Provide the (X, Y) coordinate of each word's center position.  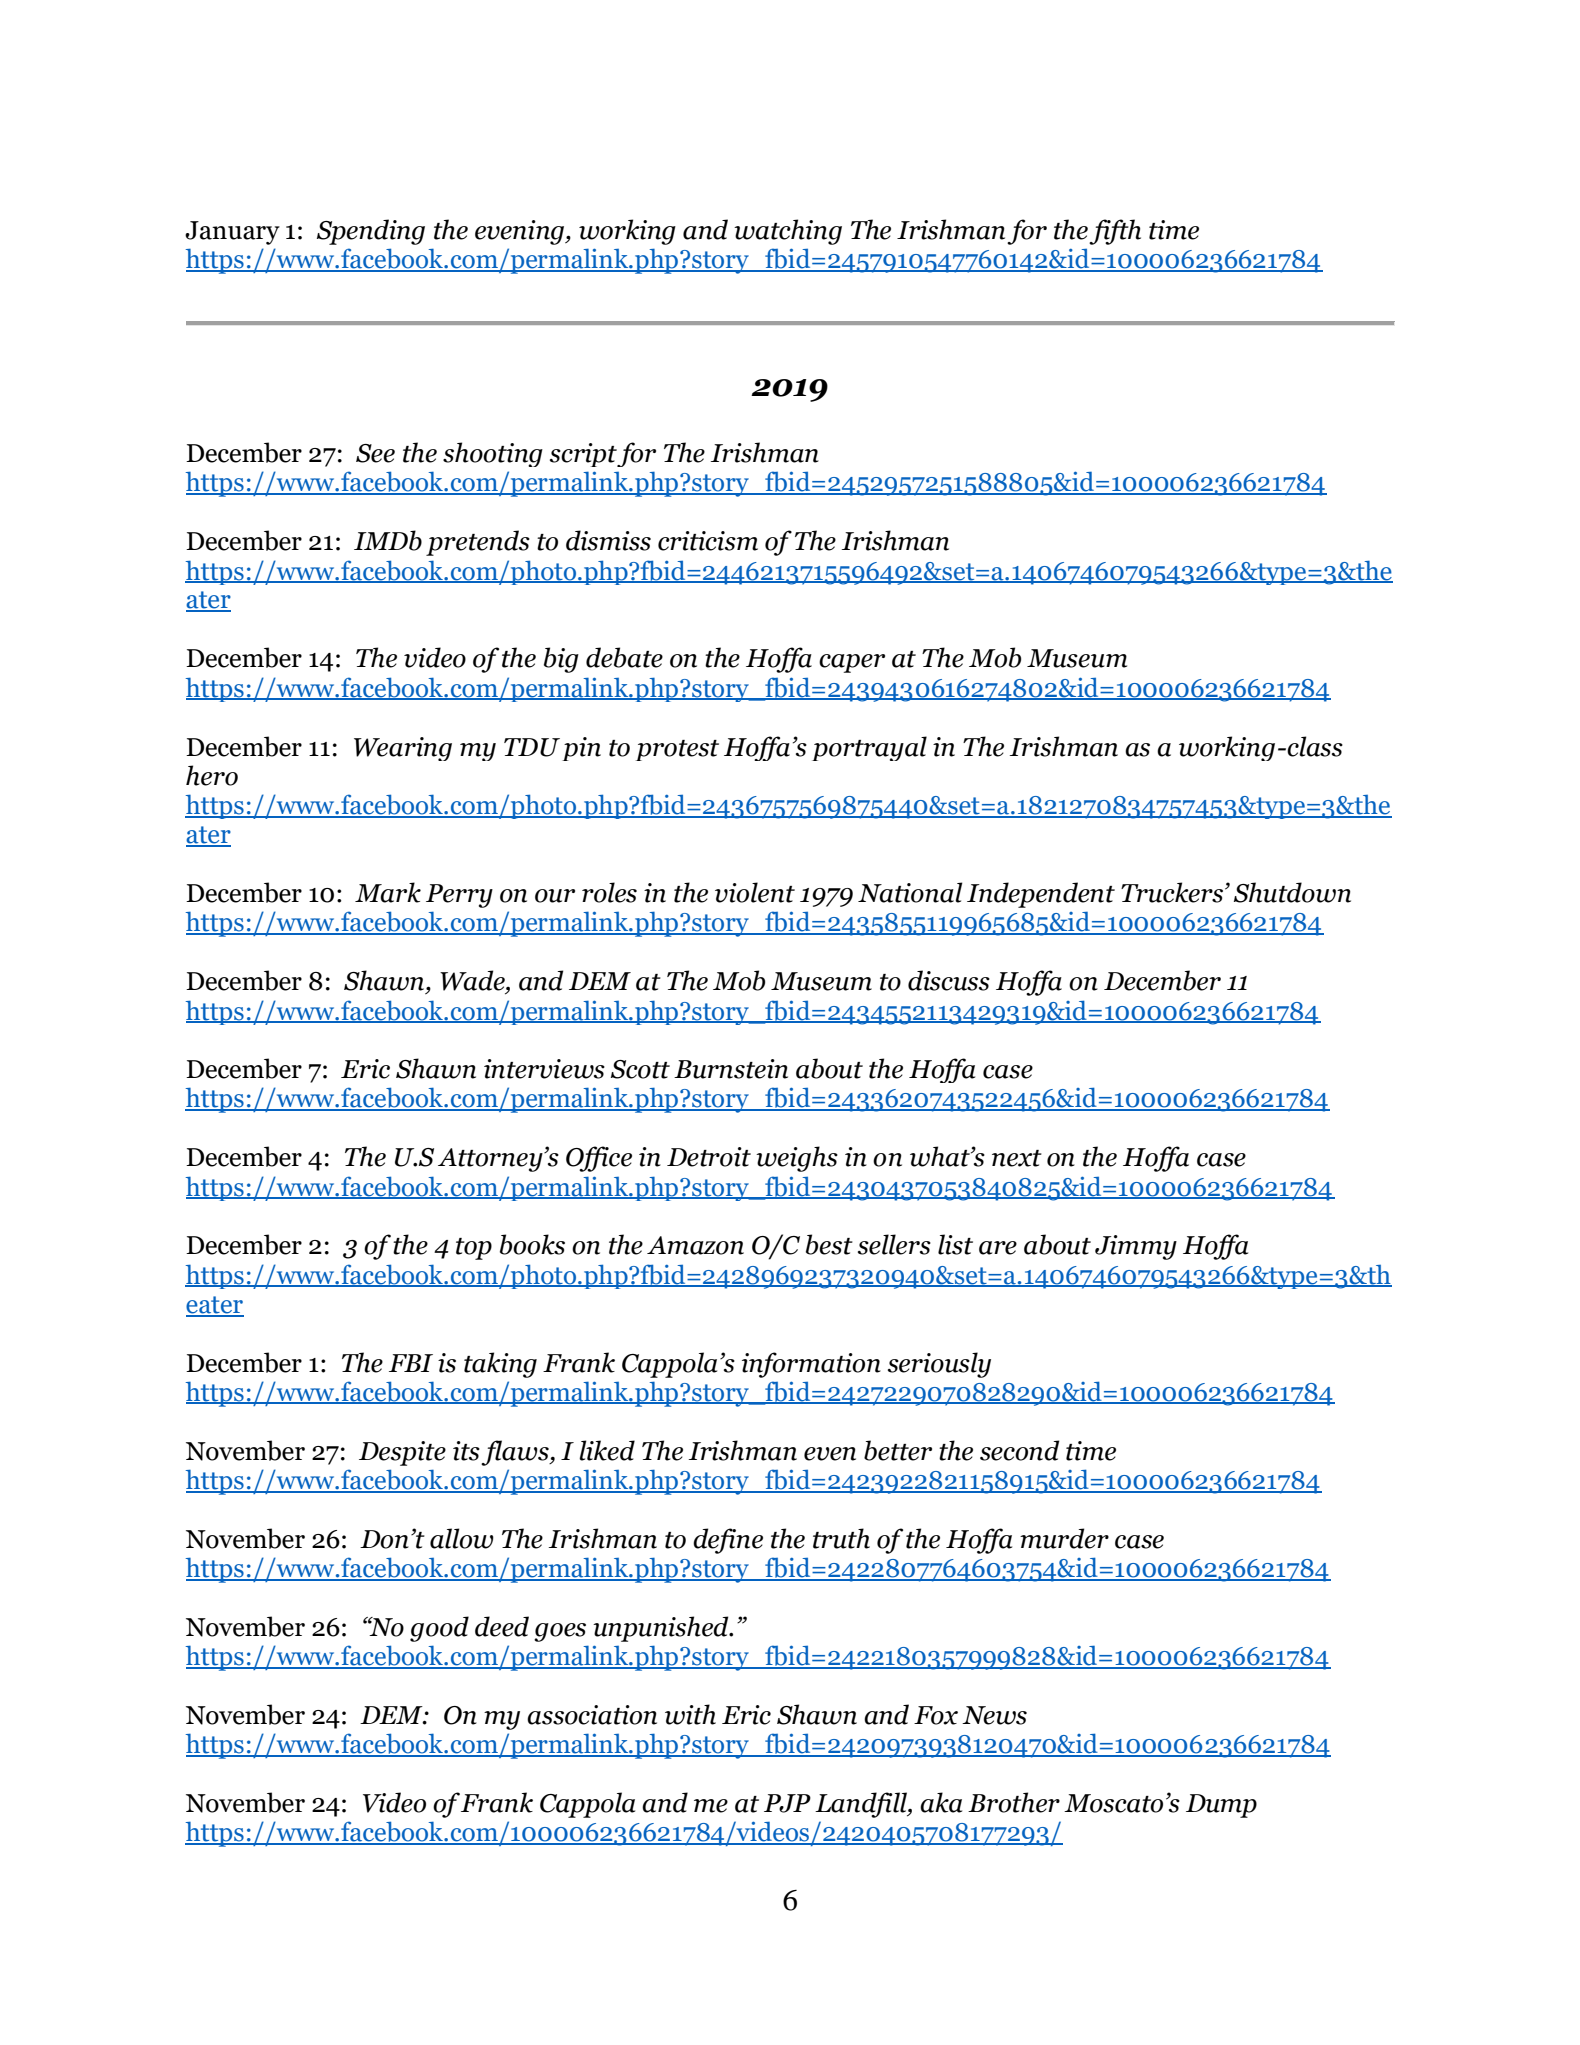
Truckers (1172, 892)
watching (788, 232)
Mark (388, 892)
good (439, 1629)
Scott (640, 1069)
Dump (1221, 1806)
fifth (1115, 232)
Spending (371, 232)
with (690, 1714)
